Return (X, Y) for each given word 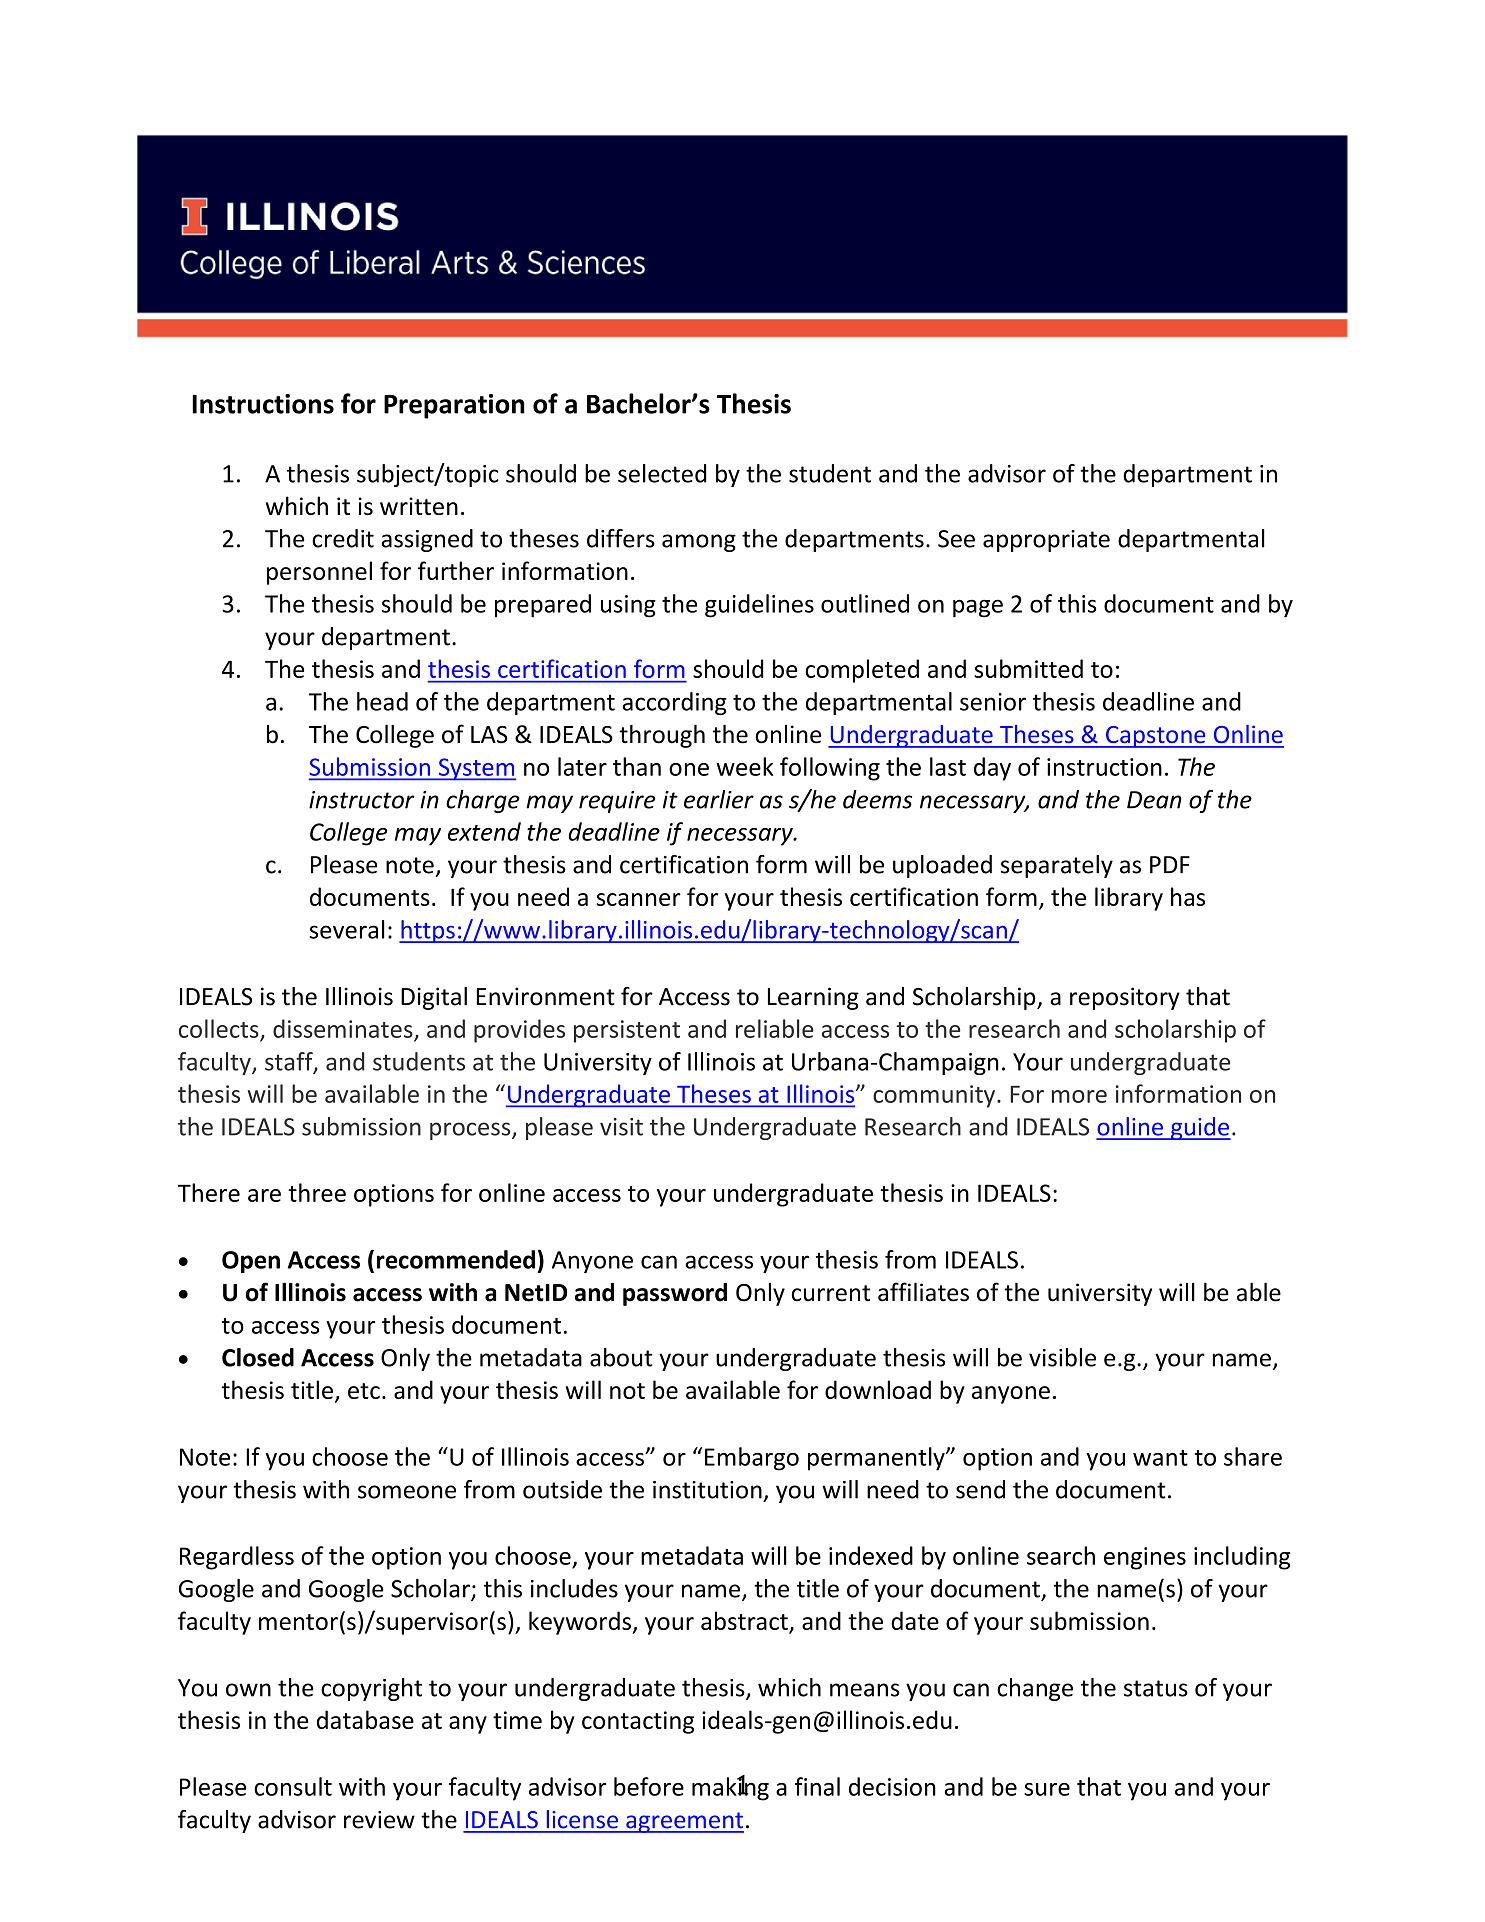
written (419, 506)
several (347, 929)
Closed (258, 1357)
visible (1062, 1357)
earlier (719, 799)
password (675, 1294)
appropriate (1046, 541)
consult (293, 1786)
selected (662, 473)
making (730, 1788)
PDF (1170, 865)
